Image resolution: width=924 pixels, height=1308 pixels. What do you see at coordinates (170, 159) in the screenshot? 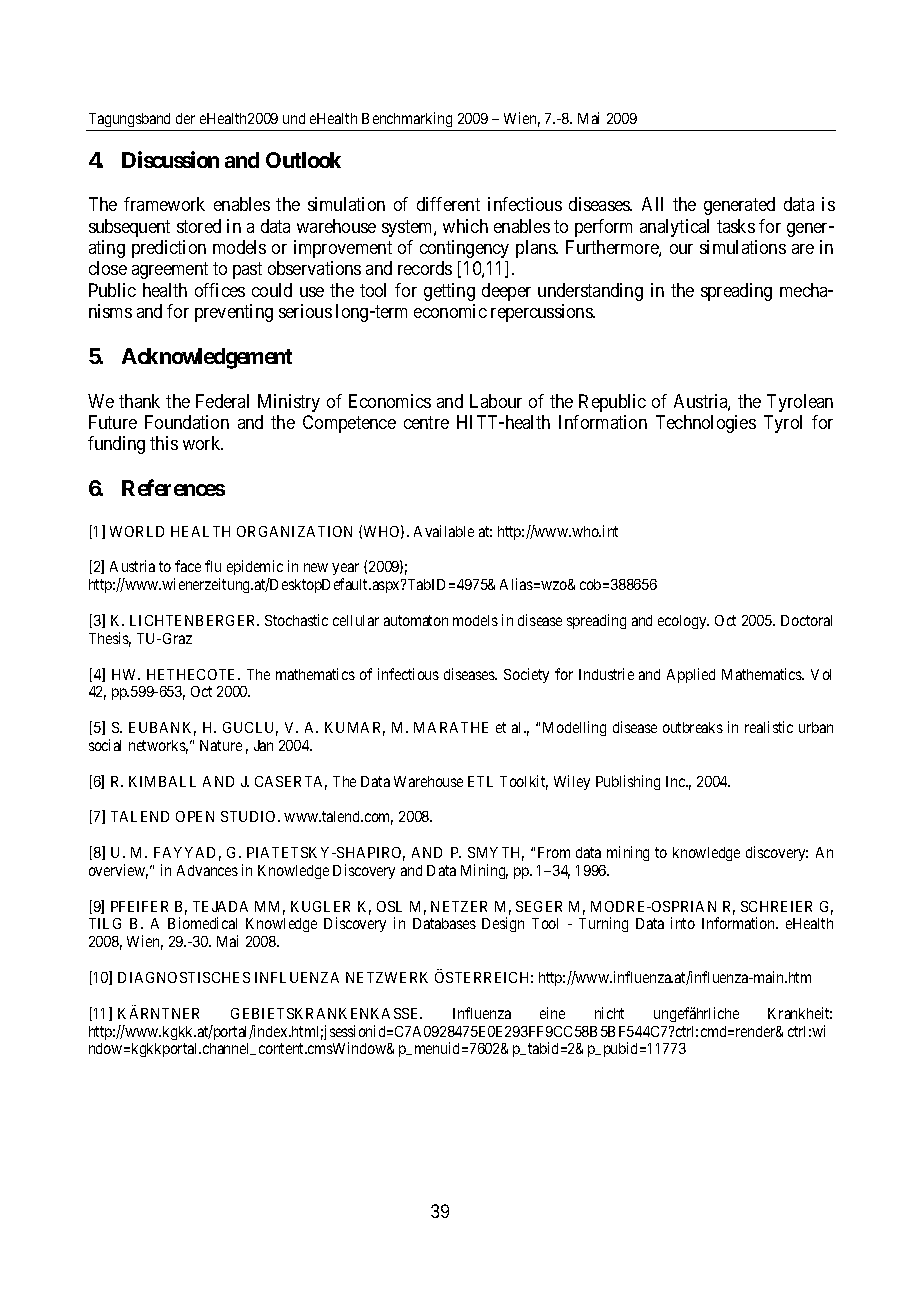
I see `Discussion` at bounding box center [170, 159].
